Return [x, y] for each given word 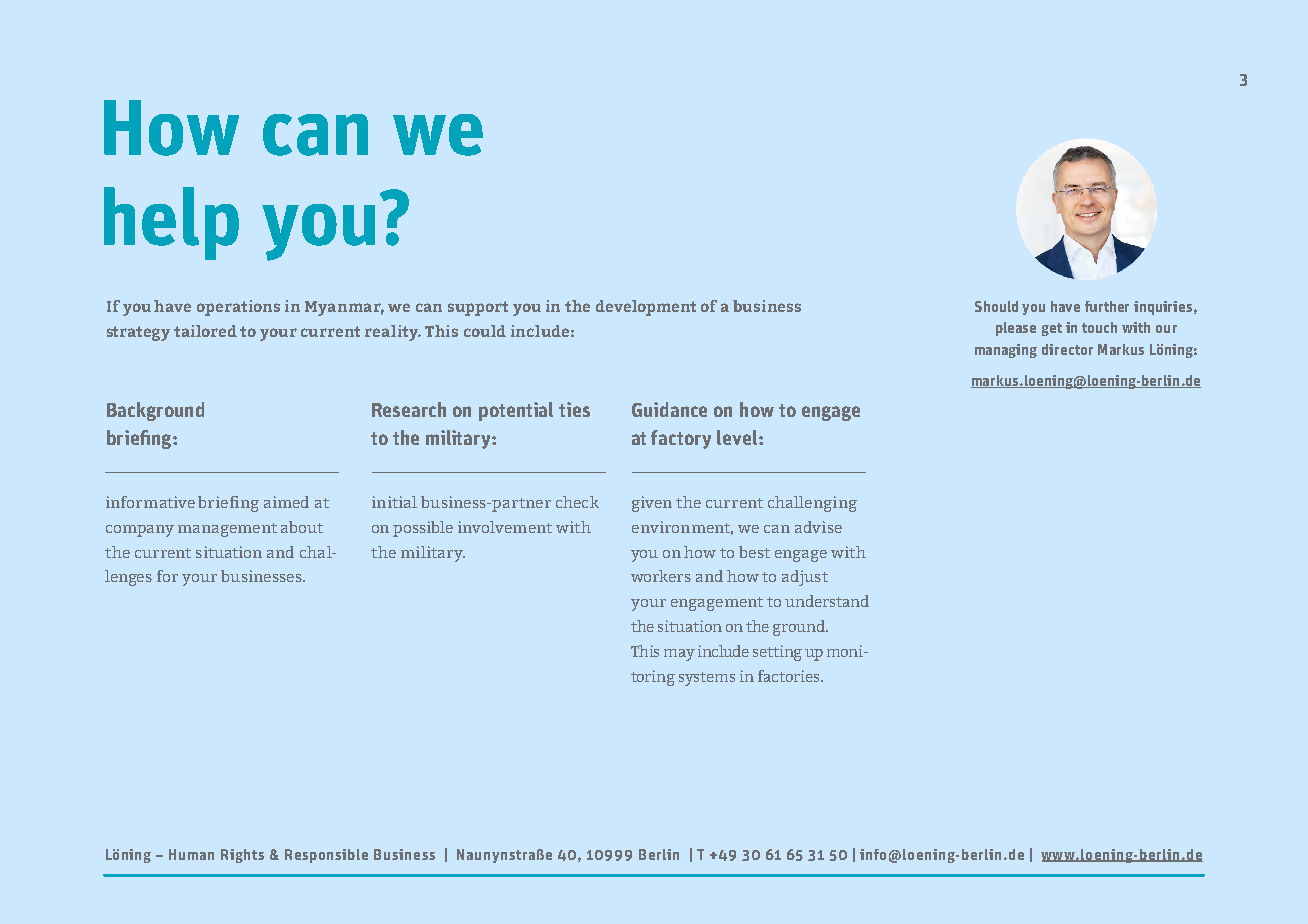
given [652, 504]
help [171, 223]
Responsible [326, 856]
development [646, 308]
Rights [242, 856]
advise [818, 527]
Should [996, 306]
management [227, 530]
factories [790, 676]
